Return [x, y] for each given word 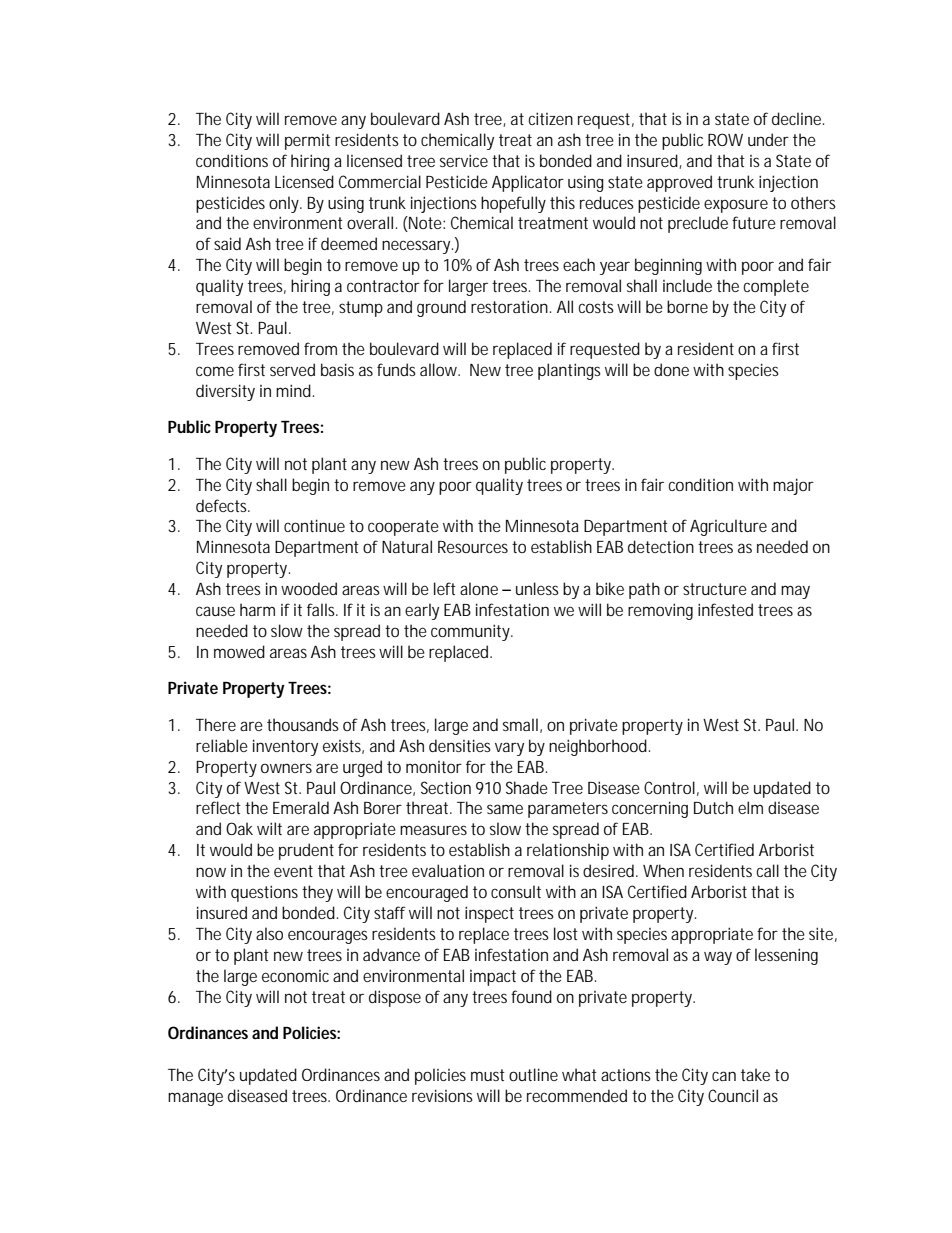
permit [307, 142]
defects [223, 505]
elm [750, 807]
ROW [725, 139]
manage [195, 1099]
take [755, 1074]
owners [286, 768]
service [464, 160]
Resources [473, 547]
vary [509, 749]
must [488, 1075]
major [793, 486]
